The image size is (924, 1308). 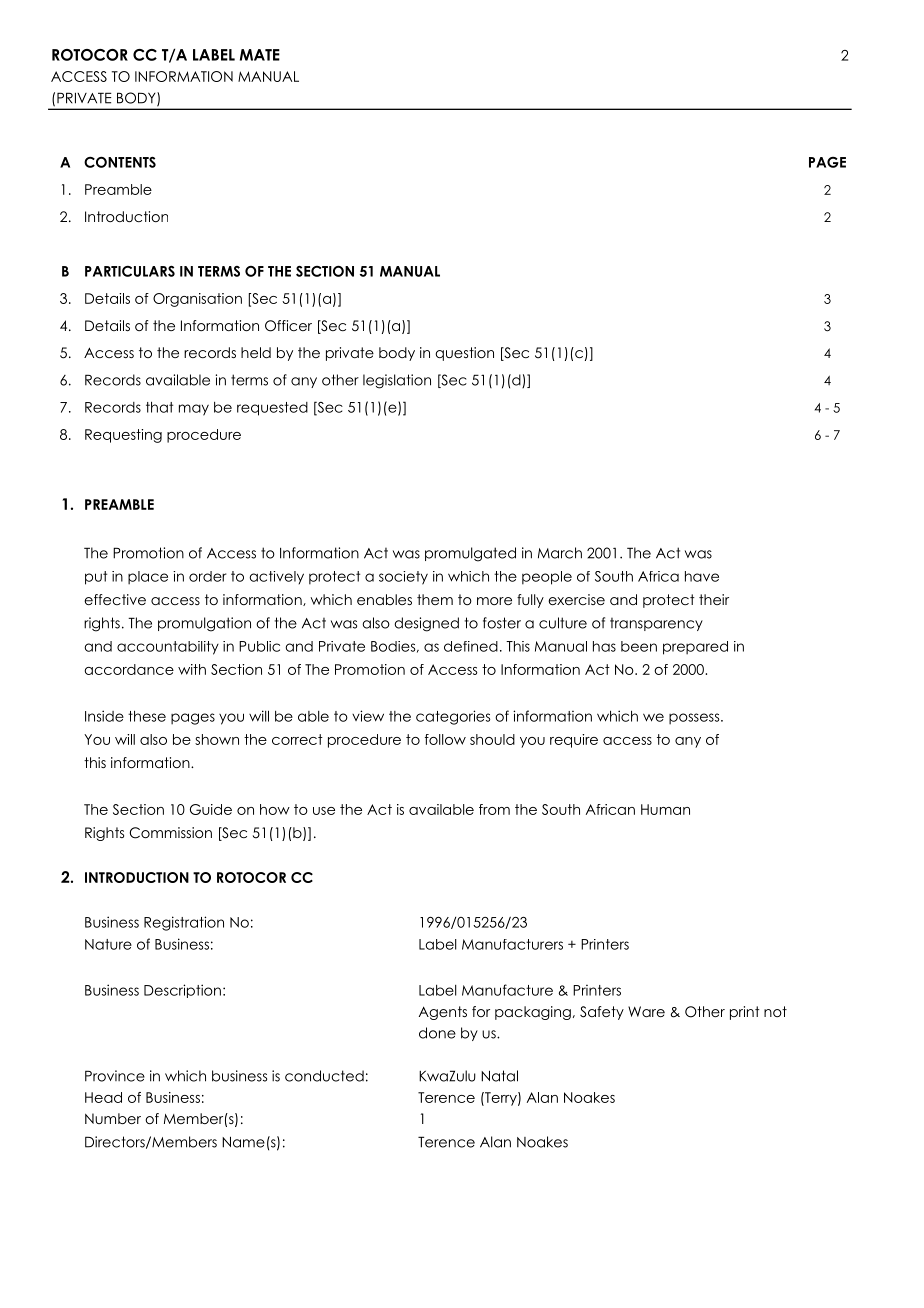 I want to click on their, so click(x=714, y=599).
